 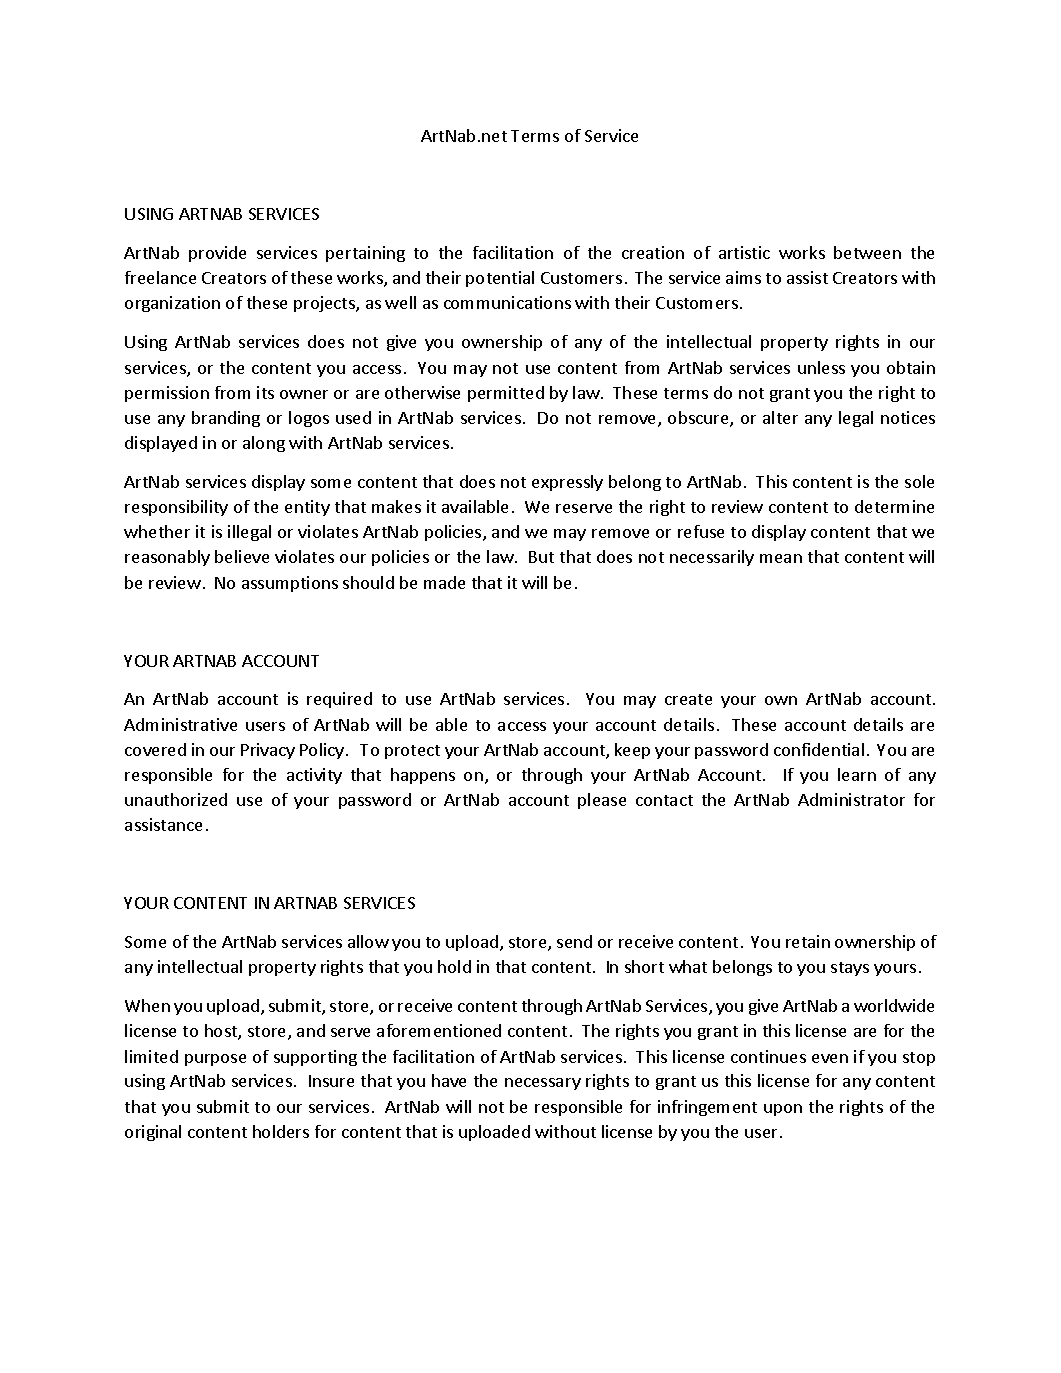 I want to click on responsibility, so click(x=176, y=508).
